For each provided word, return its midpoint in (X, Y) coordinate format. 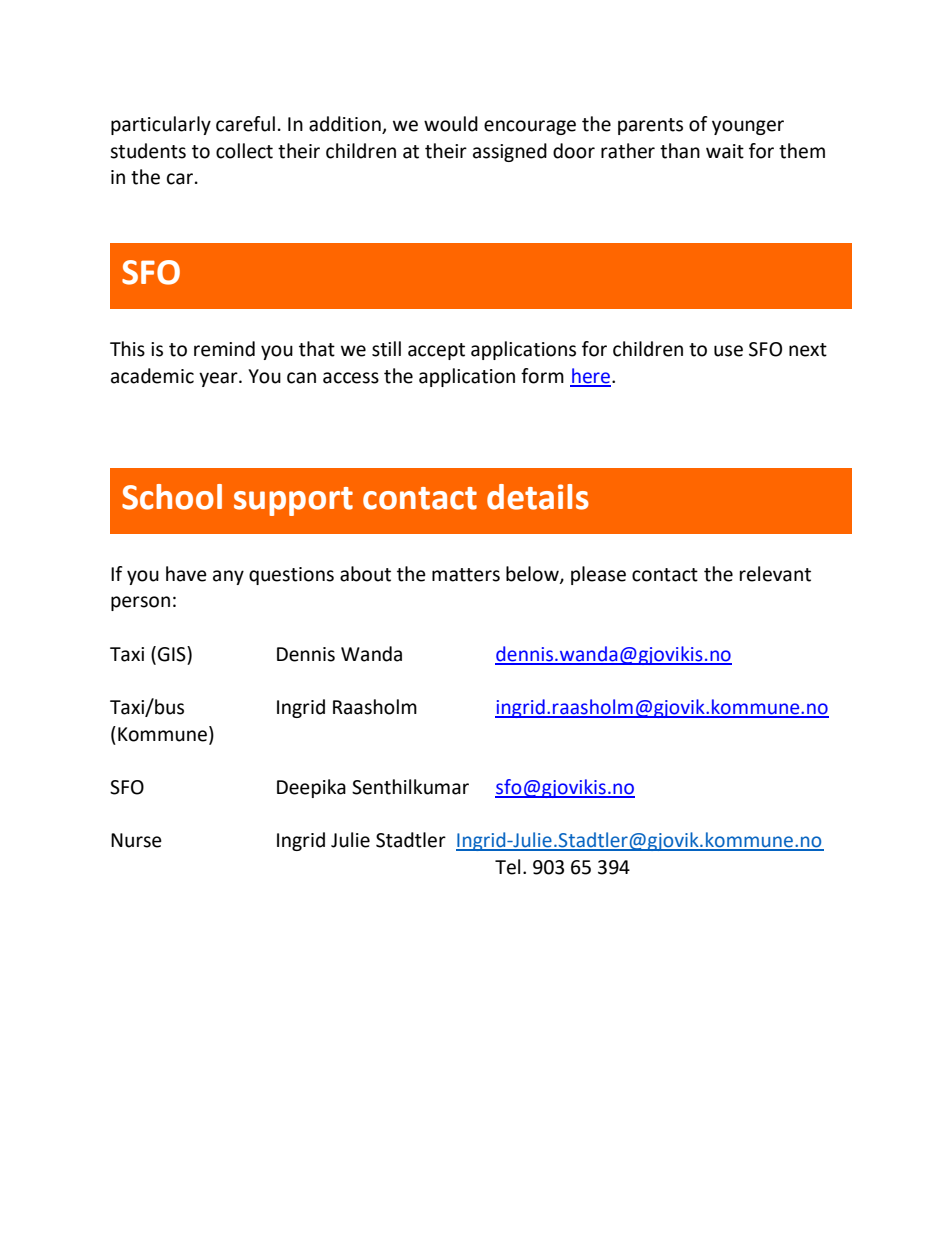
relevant (775, 574)
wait (725, 151)
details (538, 497)
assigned (510, 152)
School (172, 497)
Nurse (136, 840)
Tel (507, 867)
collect (244, 151)
